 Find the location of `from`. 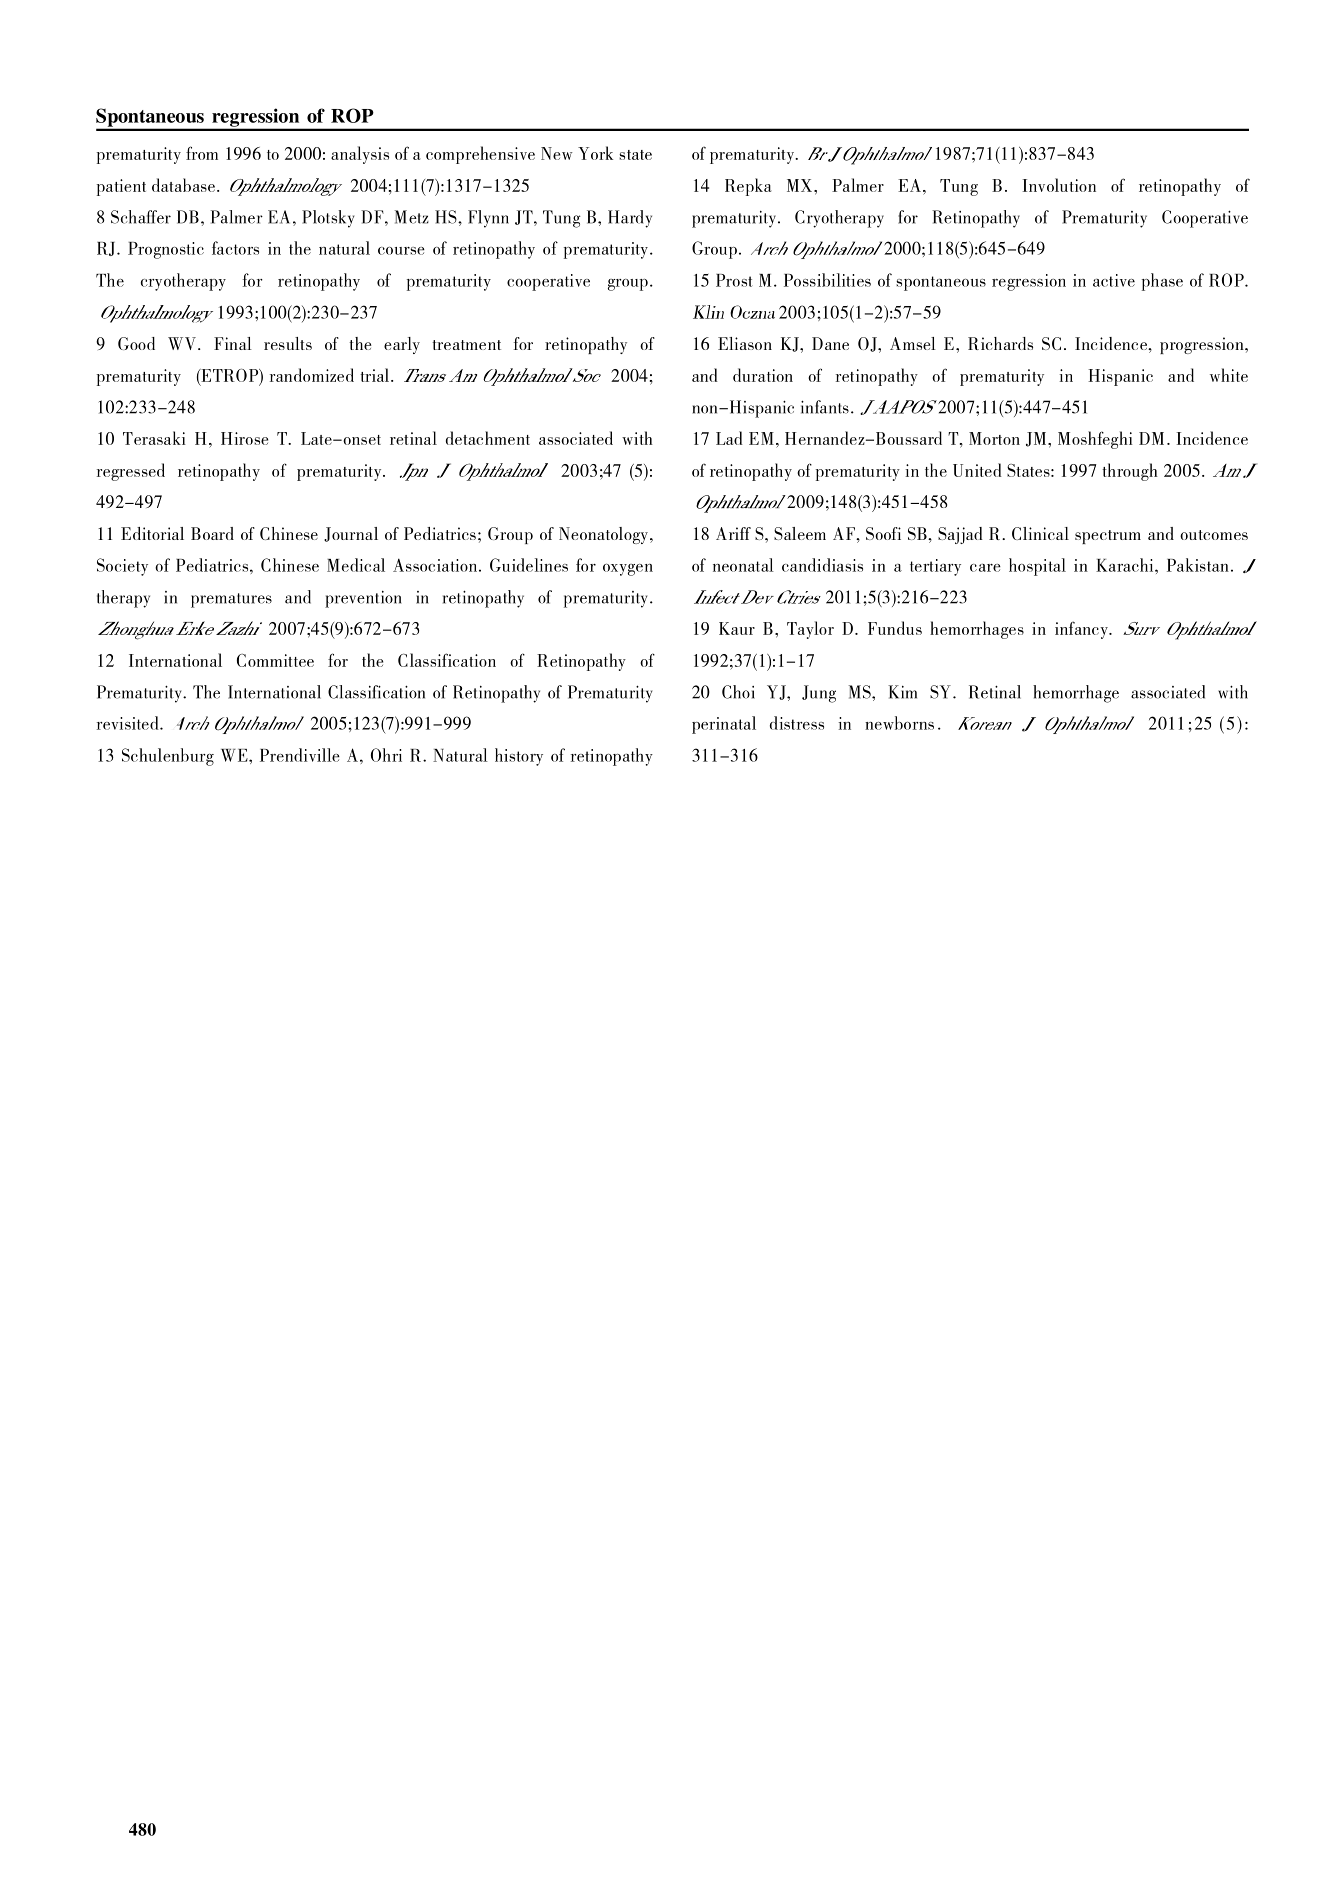

from is located at coordinates (202, 153).
